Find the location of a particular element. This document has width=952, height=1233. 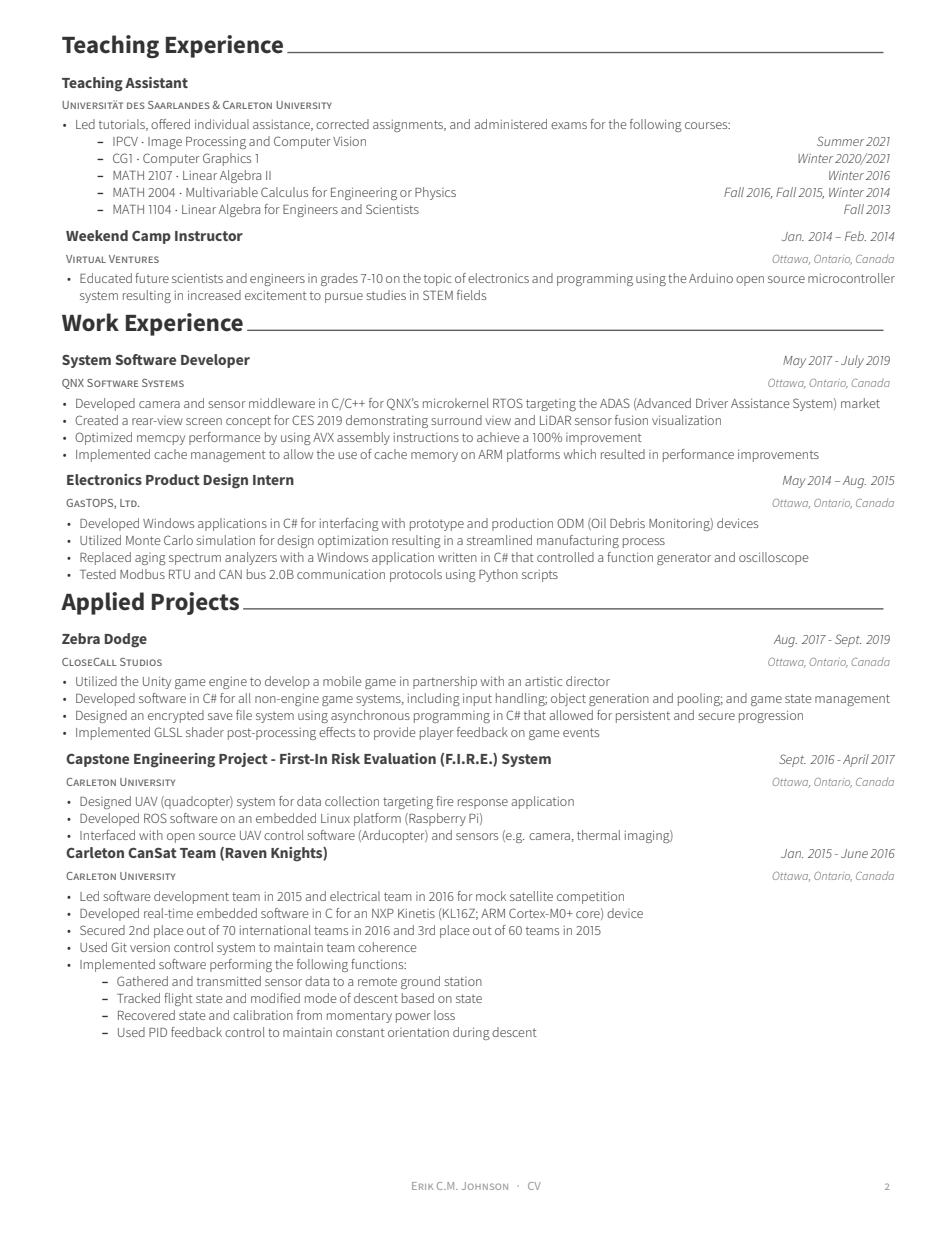

PID is located at coordinates (158, 1032).
